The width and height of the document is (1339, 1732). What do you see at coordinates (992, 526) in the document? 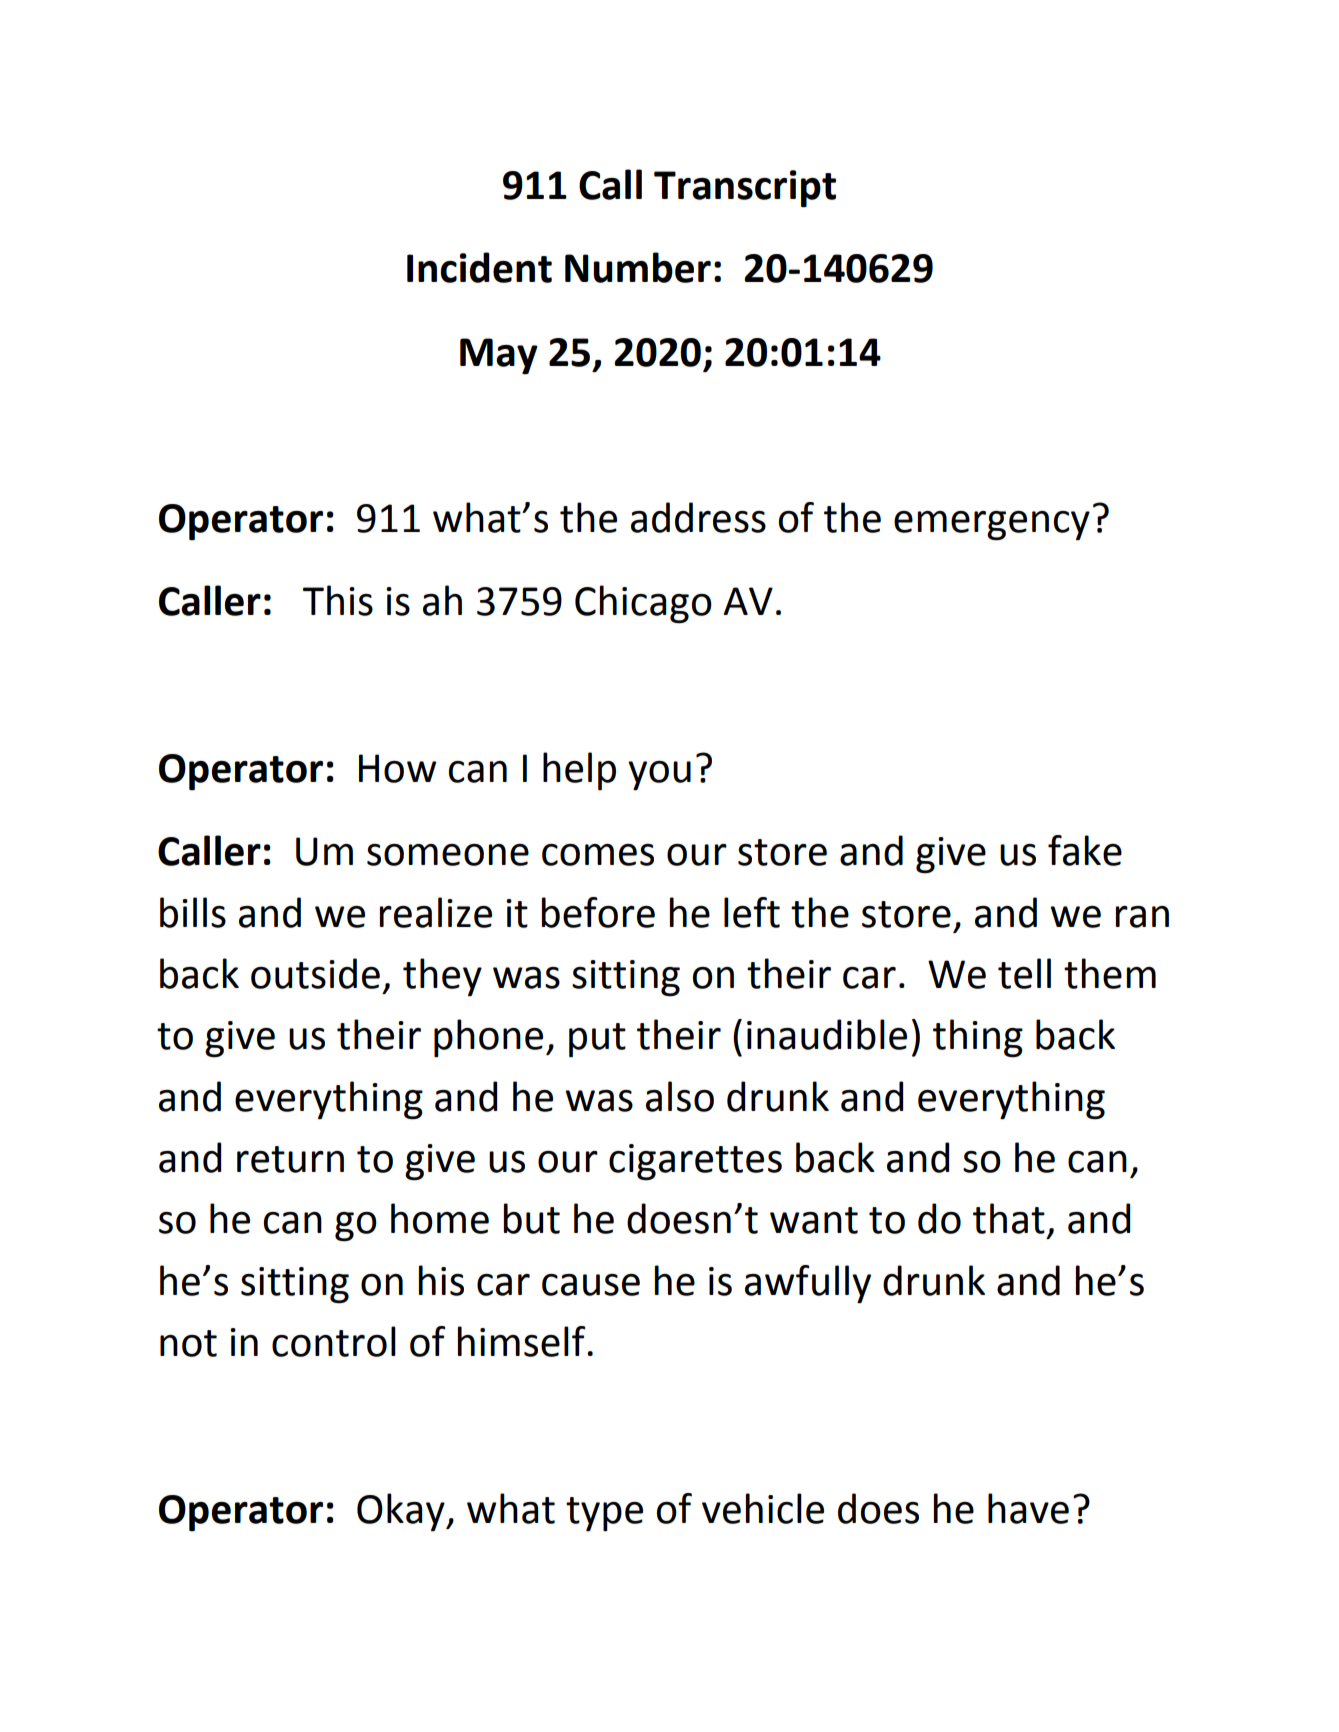
I see `emergency` at bounding box center [992, 526].
